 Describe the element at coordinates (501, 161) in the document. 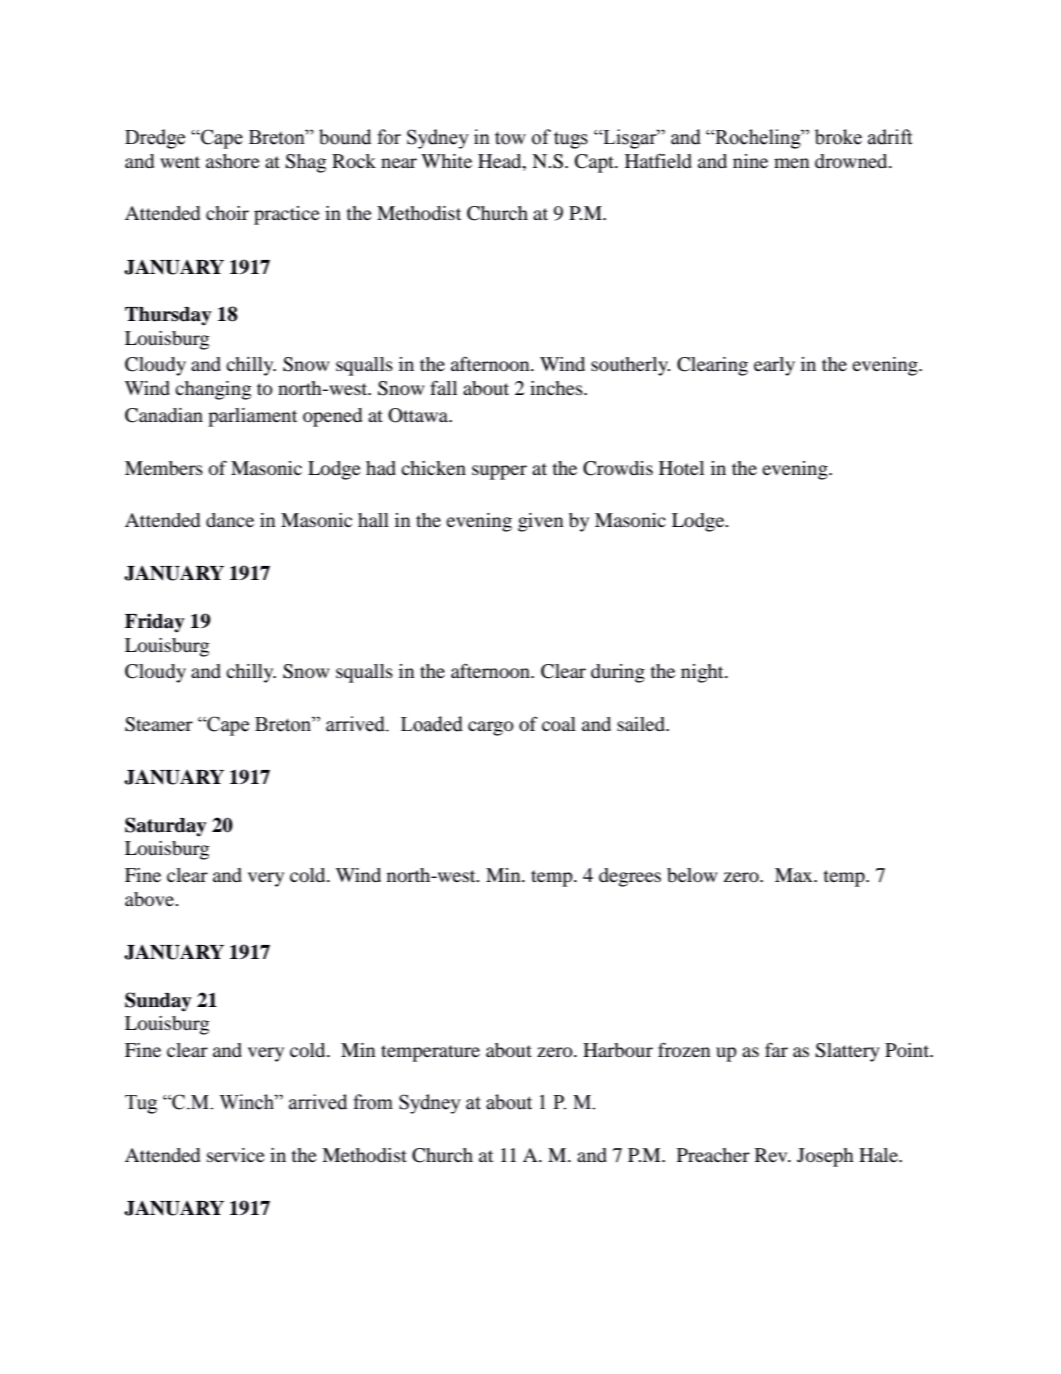

I see `Head` at that location.
